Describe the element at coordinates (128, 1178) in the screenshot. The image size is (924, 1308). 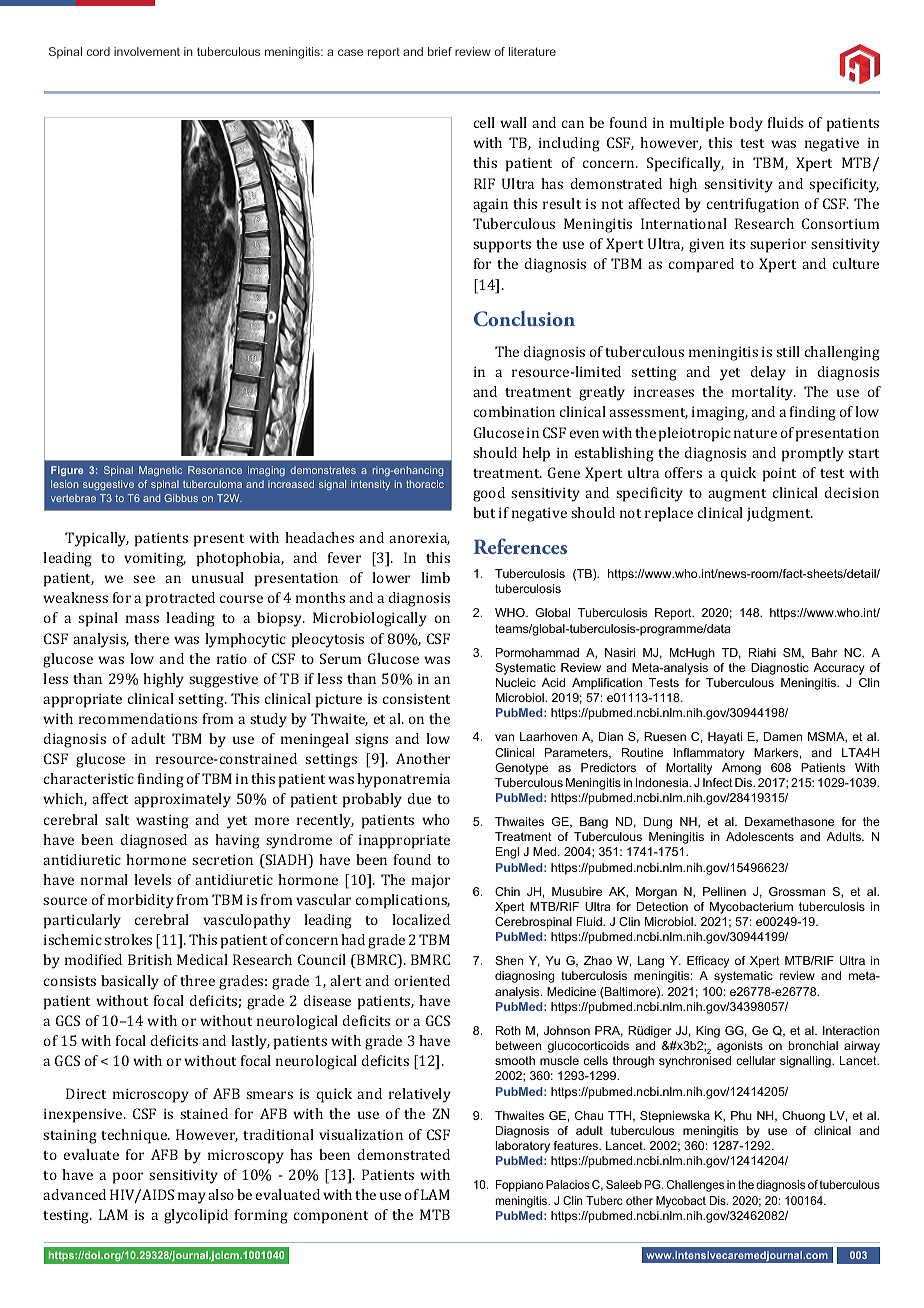
I see `poor` at that location.
